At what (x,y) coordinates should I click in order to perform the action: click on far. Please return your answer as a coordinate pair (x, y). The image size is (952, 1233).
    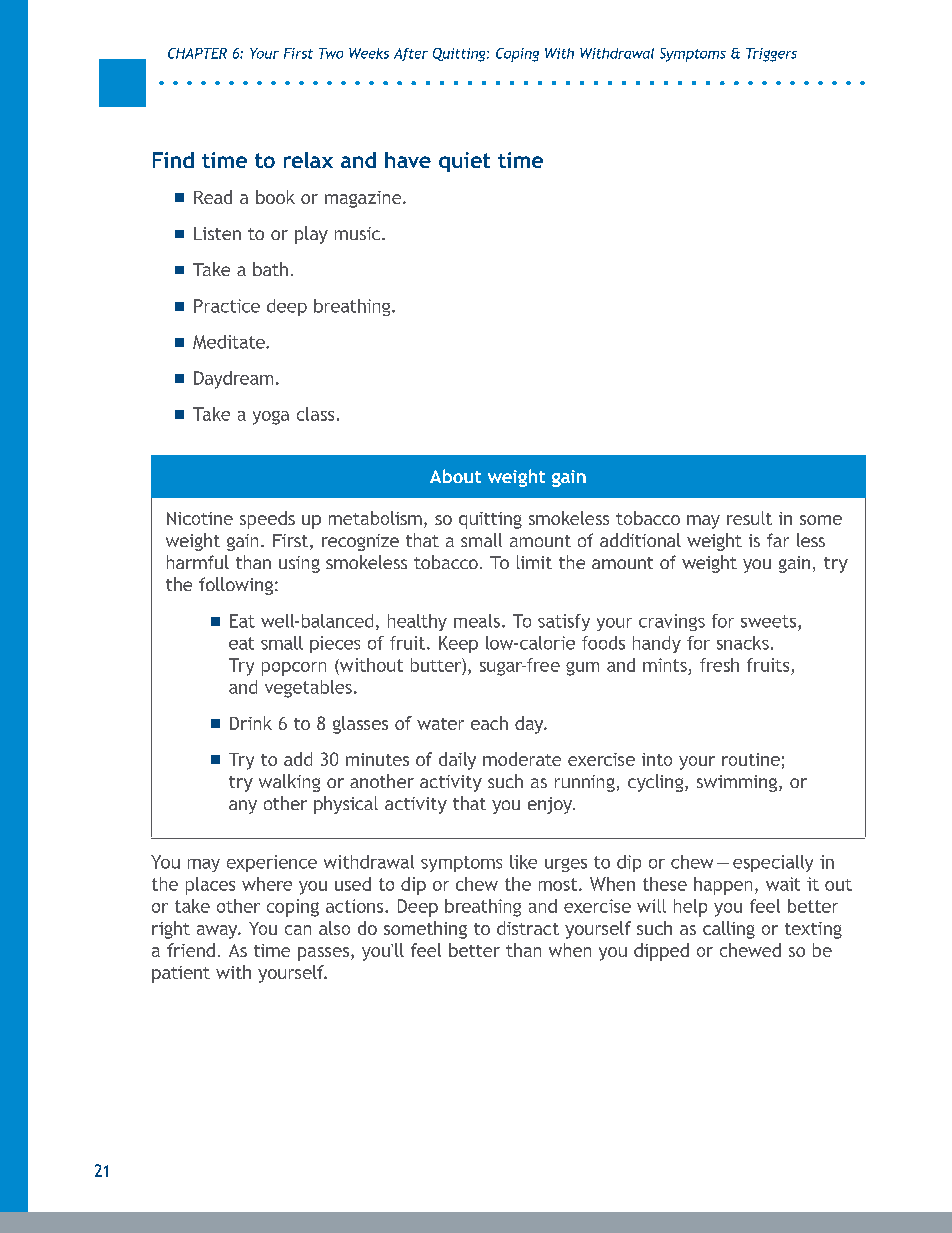
    Looking at the image, I should click on (778, 540).
